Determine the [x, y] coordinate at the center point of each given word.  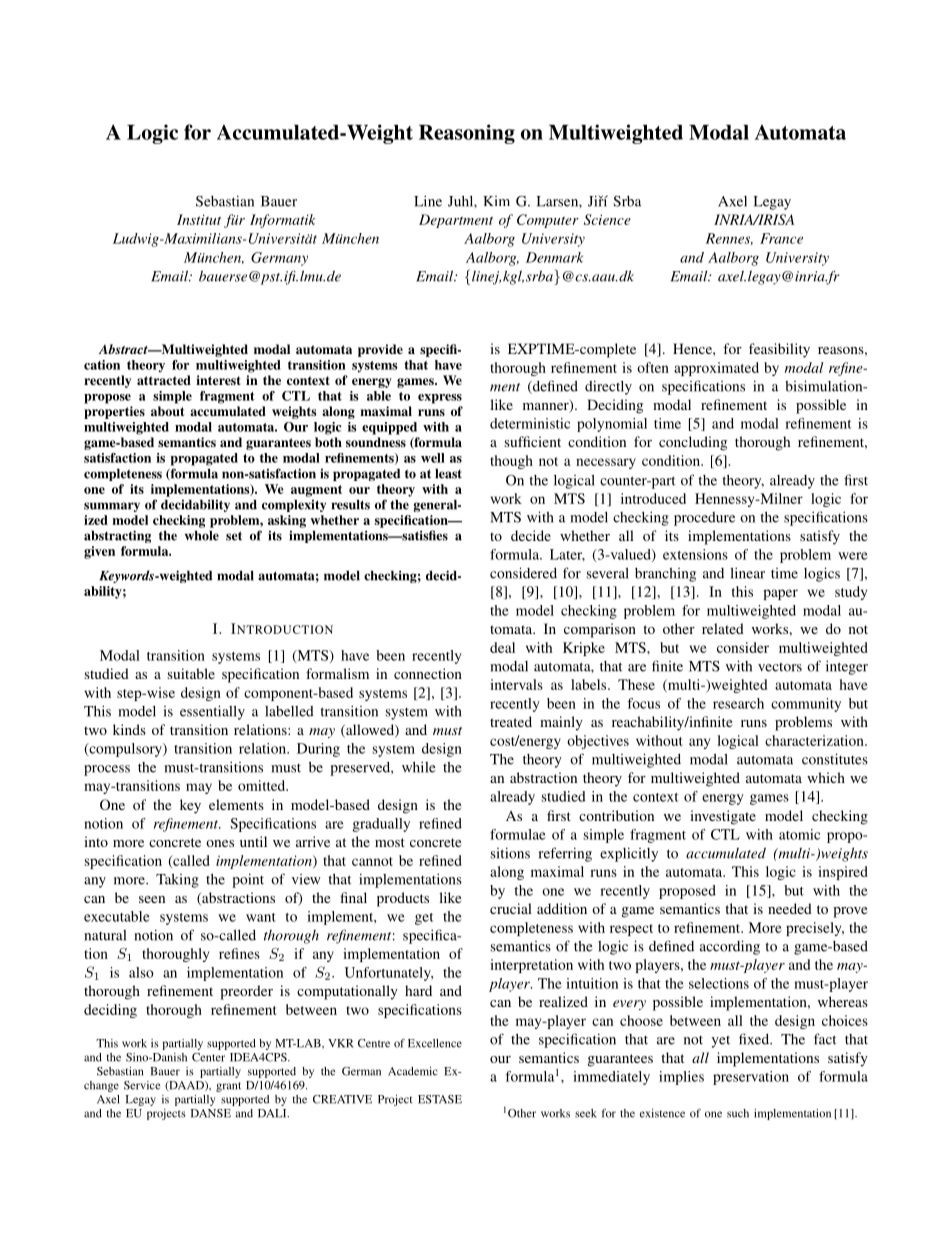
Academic [413, 1071]
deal [502, 647]
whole [202, 536]
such [738, 1113]
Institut [199, 219]
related [723, 628]
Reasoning [467, 134]
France [781, 238]
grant [228, 1087]
